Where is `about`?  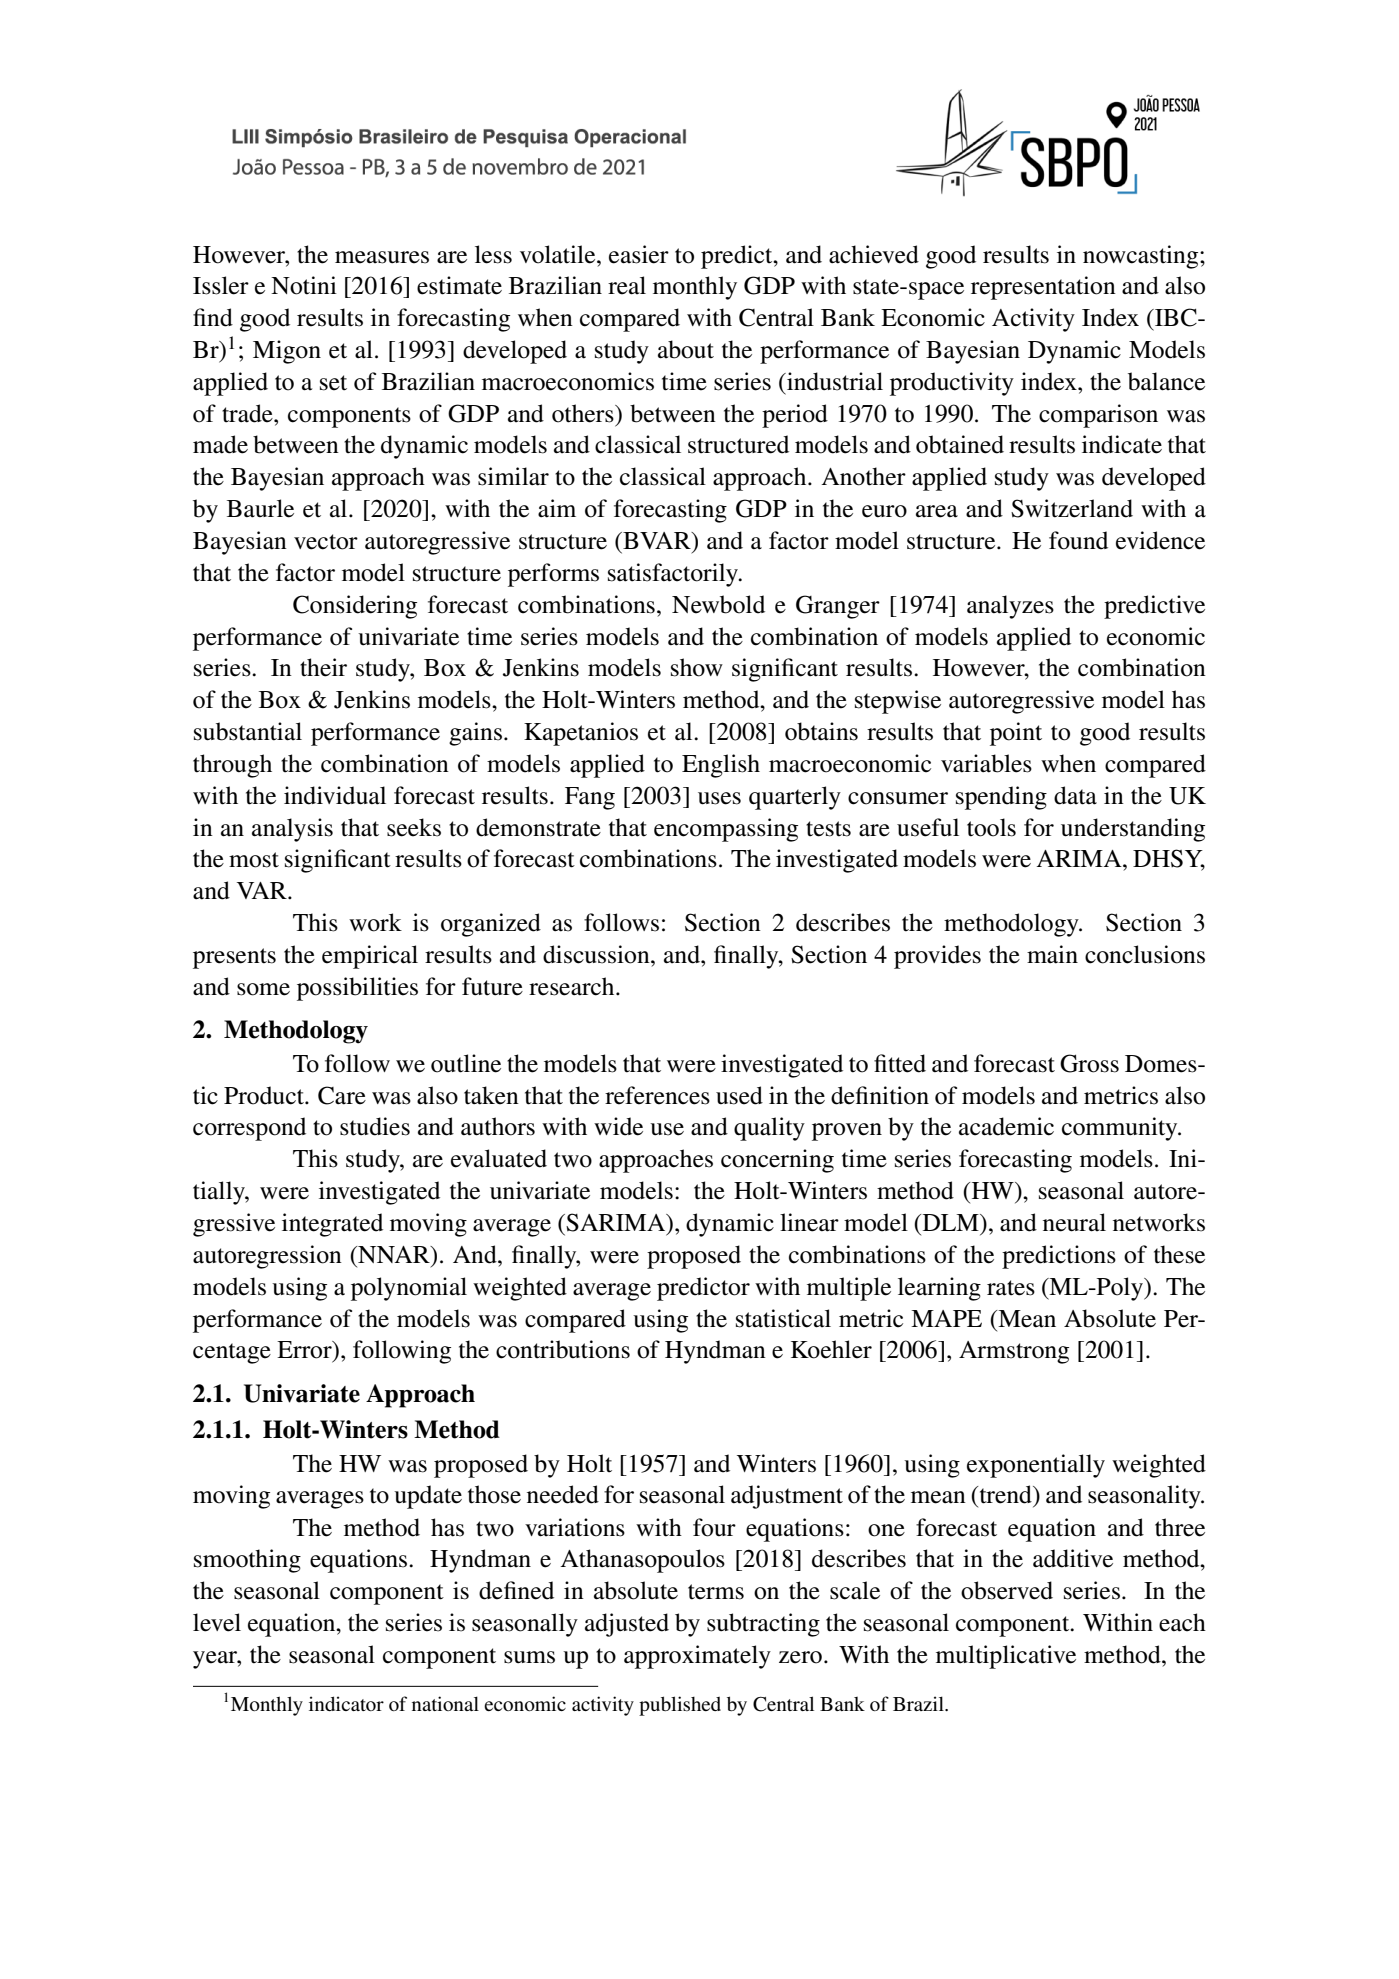 about is located at coordinates (686, 349).
